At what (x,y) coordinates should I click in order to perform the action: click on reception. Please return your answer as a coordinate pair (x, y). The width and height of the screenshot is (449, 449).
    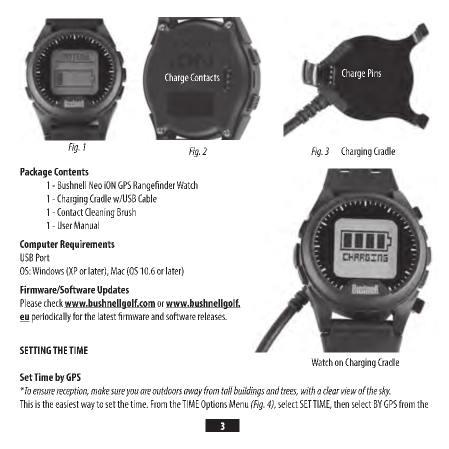
    Looking at the image, I should click on (72, 392).
